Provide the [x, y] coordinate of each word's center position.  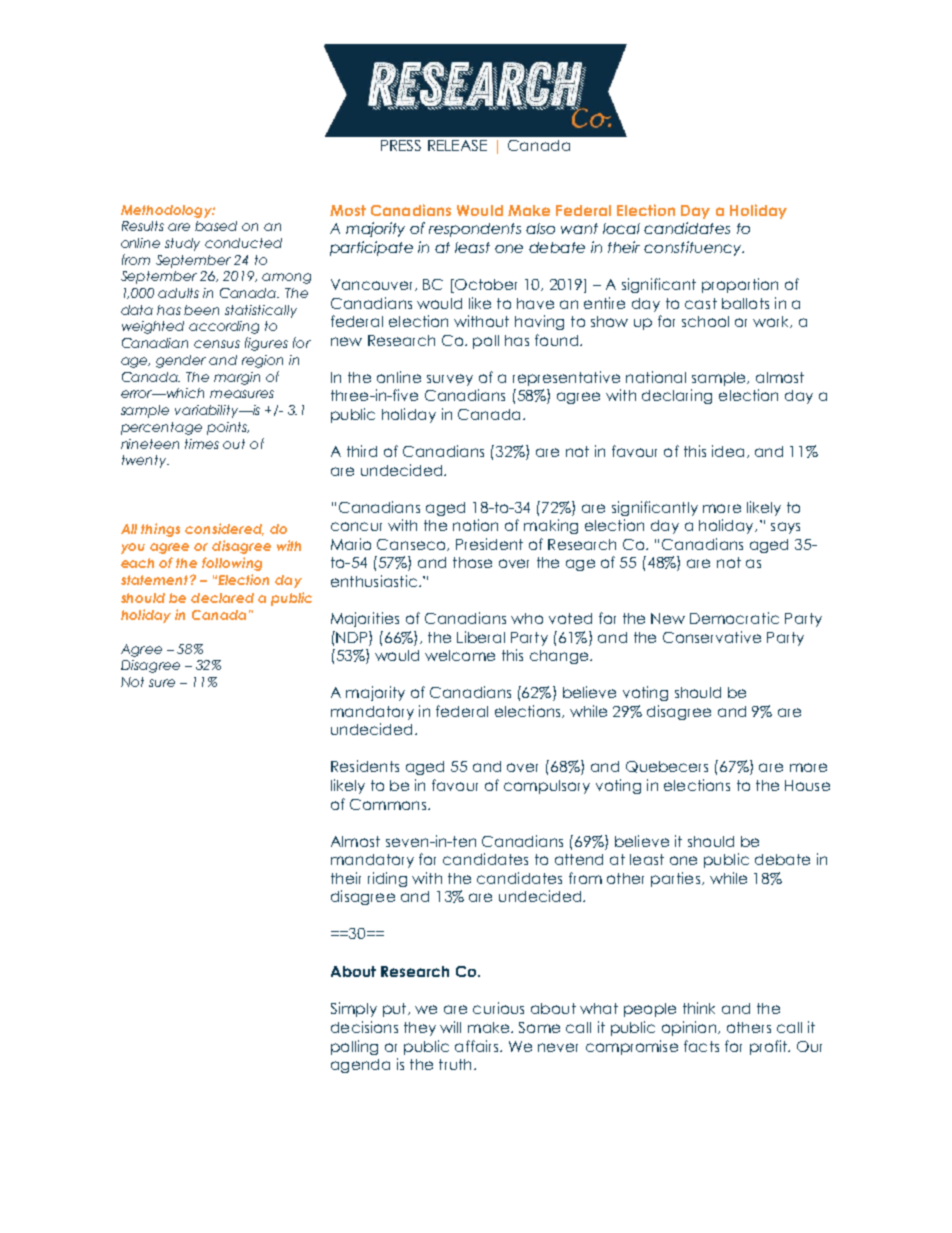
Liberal [481, 637]
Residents [365, 766]
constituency [694, 248]
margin [237, 378]
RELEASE [457, 145]
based [216, 226]
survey [450, 380]
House [807, 785]
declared [222, 598]
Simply [354, 1009]
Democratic [734, 618]
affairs [478, 1046]
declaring [677, 396]
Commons [388, 804]
